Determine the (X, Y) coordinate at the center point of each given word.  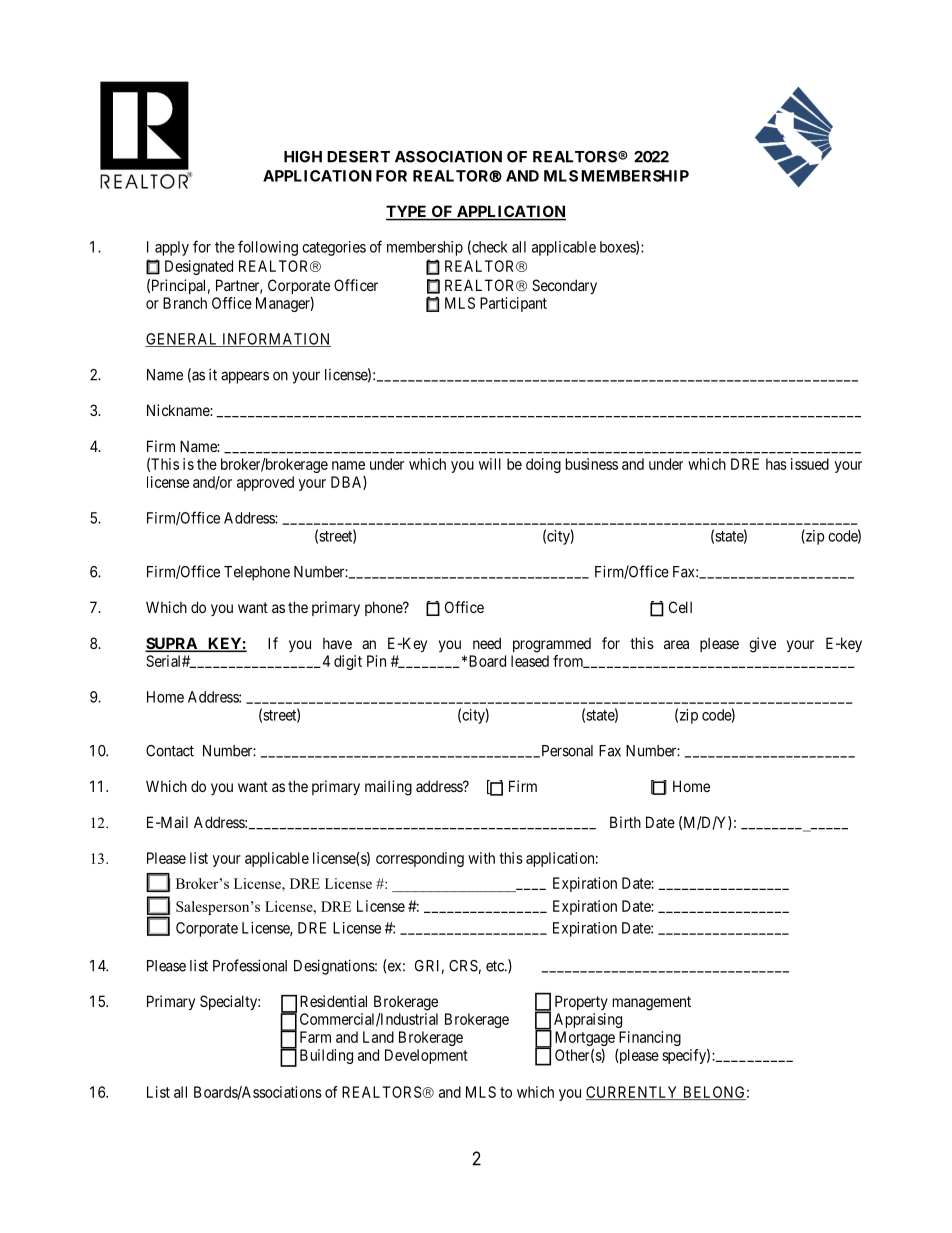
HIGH (303, 157)
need (487, 643)
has (776, 464)
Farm (315, 1037)
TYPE (407, 212)
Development (426, 1056)
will (490, 464)
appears (245, 377)
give (762, 645)
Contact (170, 751)
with (481, 858)
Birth (625, 822)
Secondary (564, 286)
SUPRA (172, 644)
